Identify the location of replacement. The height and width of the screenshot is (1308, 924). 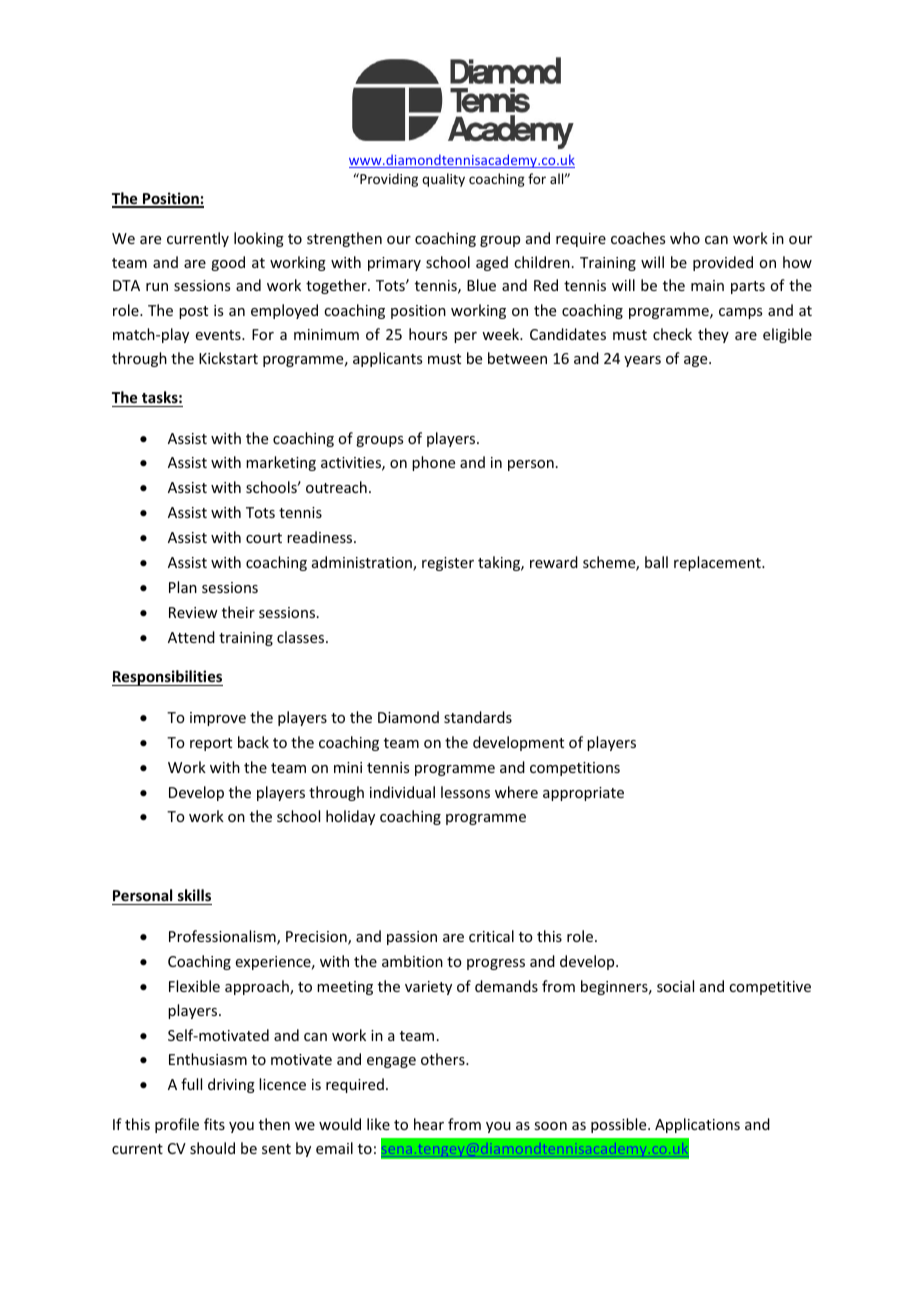
(718, 563).
